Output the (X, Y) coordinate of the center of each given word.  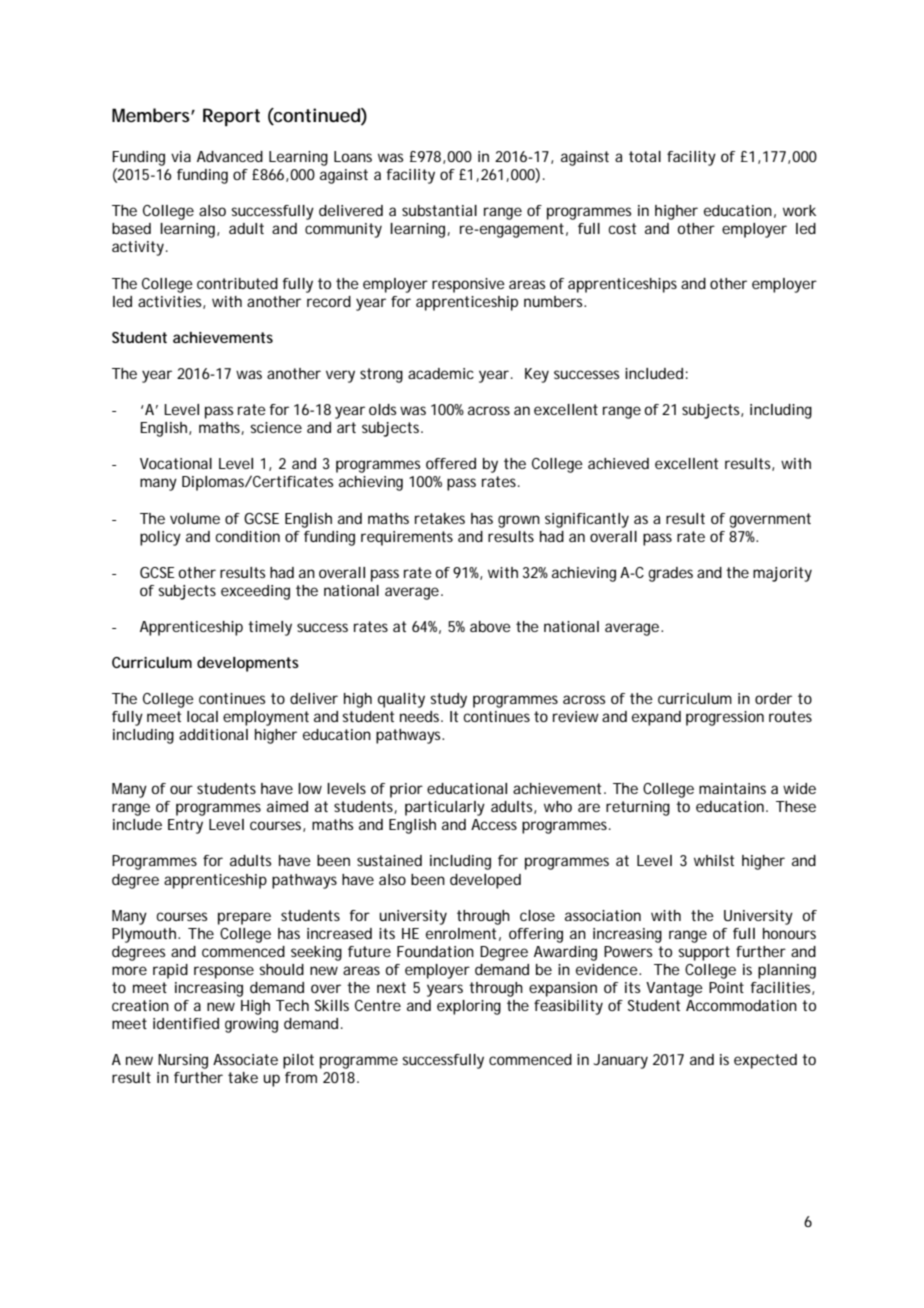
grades (670, 574)
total (645, 156)
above (490, 626)
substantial (439, 210)
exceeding (255, 592)
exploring (469, 1007)
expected (765, 1061)
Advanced (230, 156)
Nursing (183, 1061)
